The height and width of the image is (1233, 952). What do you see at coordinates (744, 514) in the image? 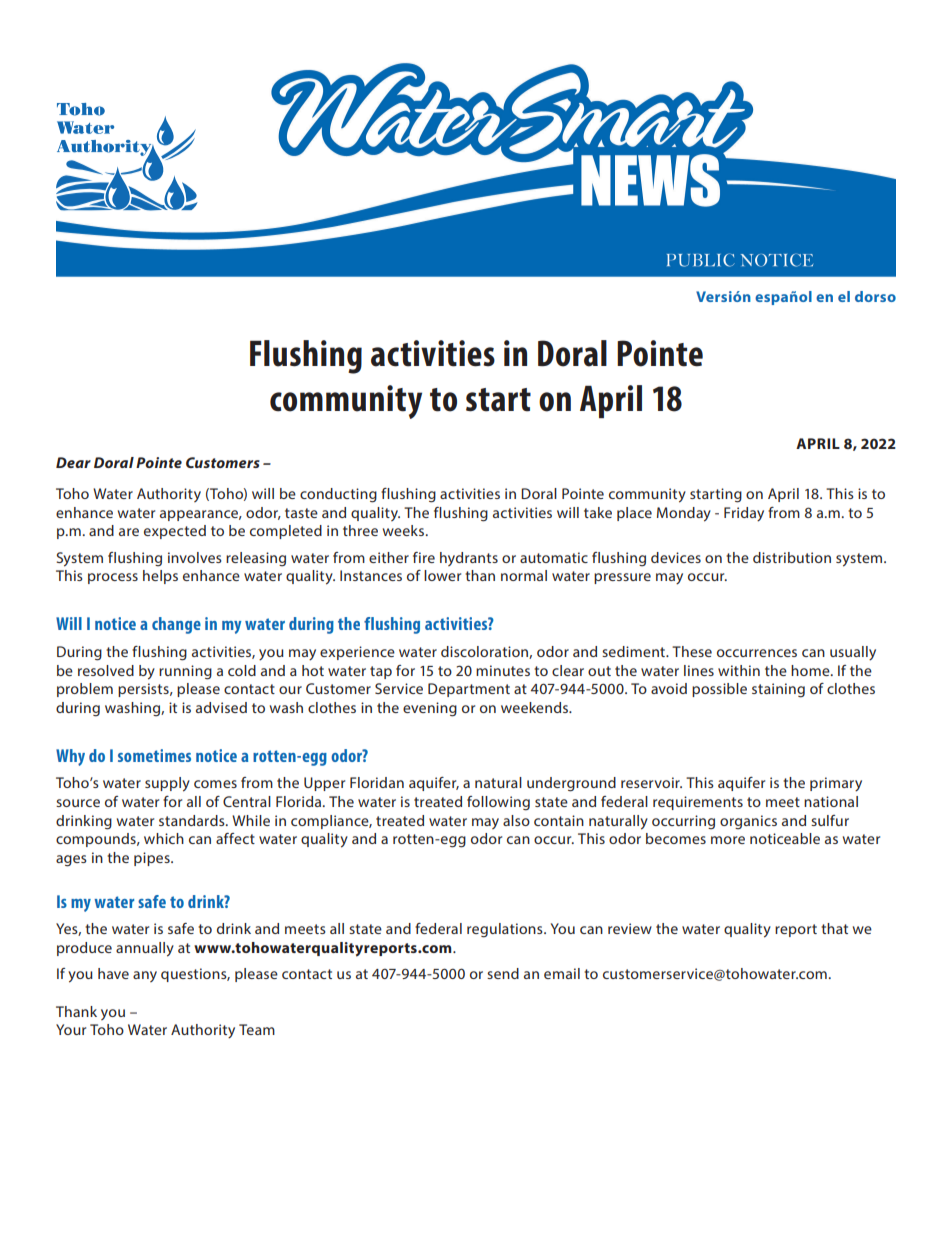
I see `Friday` at bounding box center [744, 514].
